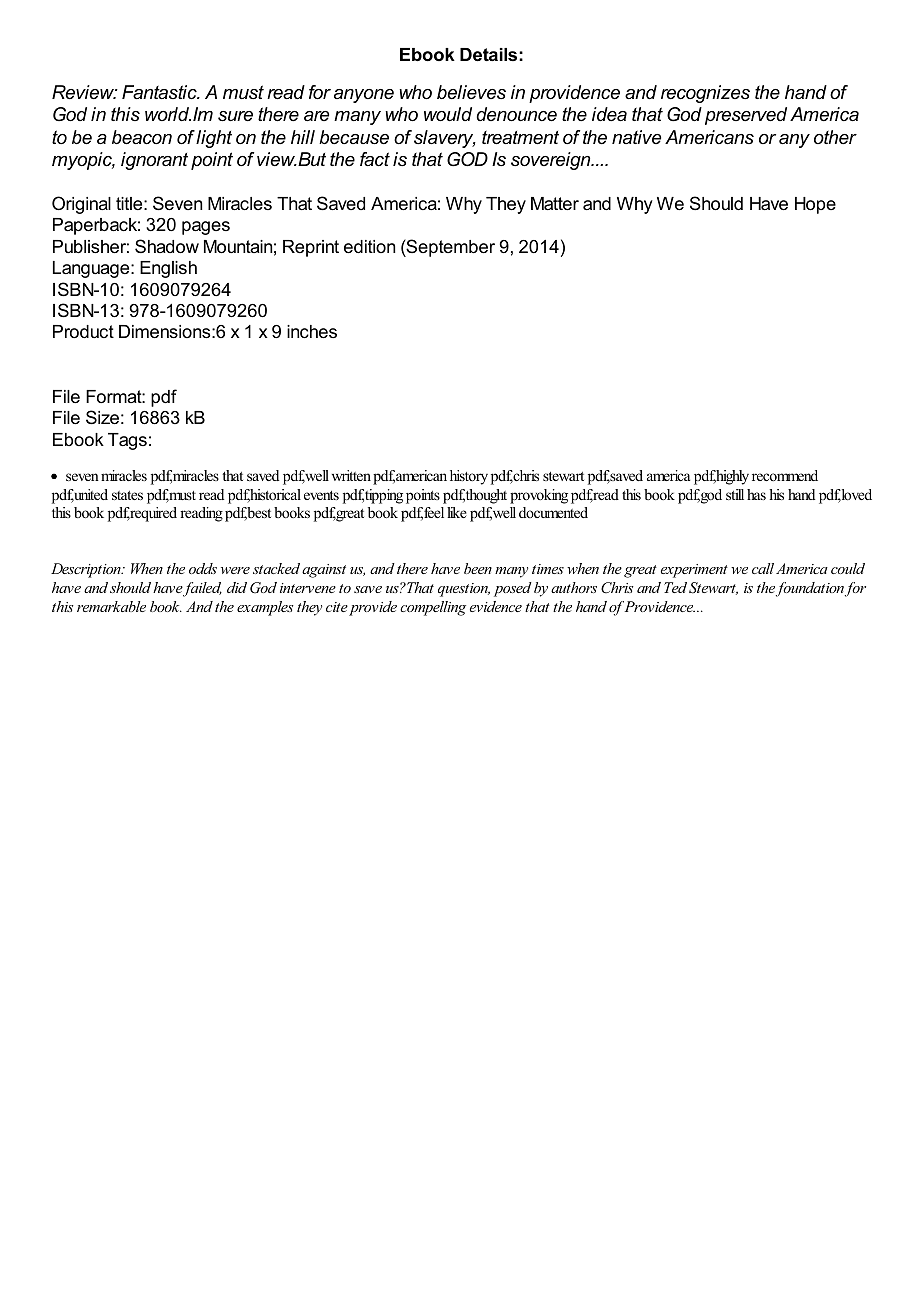 This screenshot has width=924, height=1308. Describe the element at coordinates (785, 475) in the screenshot. I see `recommend` at that location.
